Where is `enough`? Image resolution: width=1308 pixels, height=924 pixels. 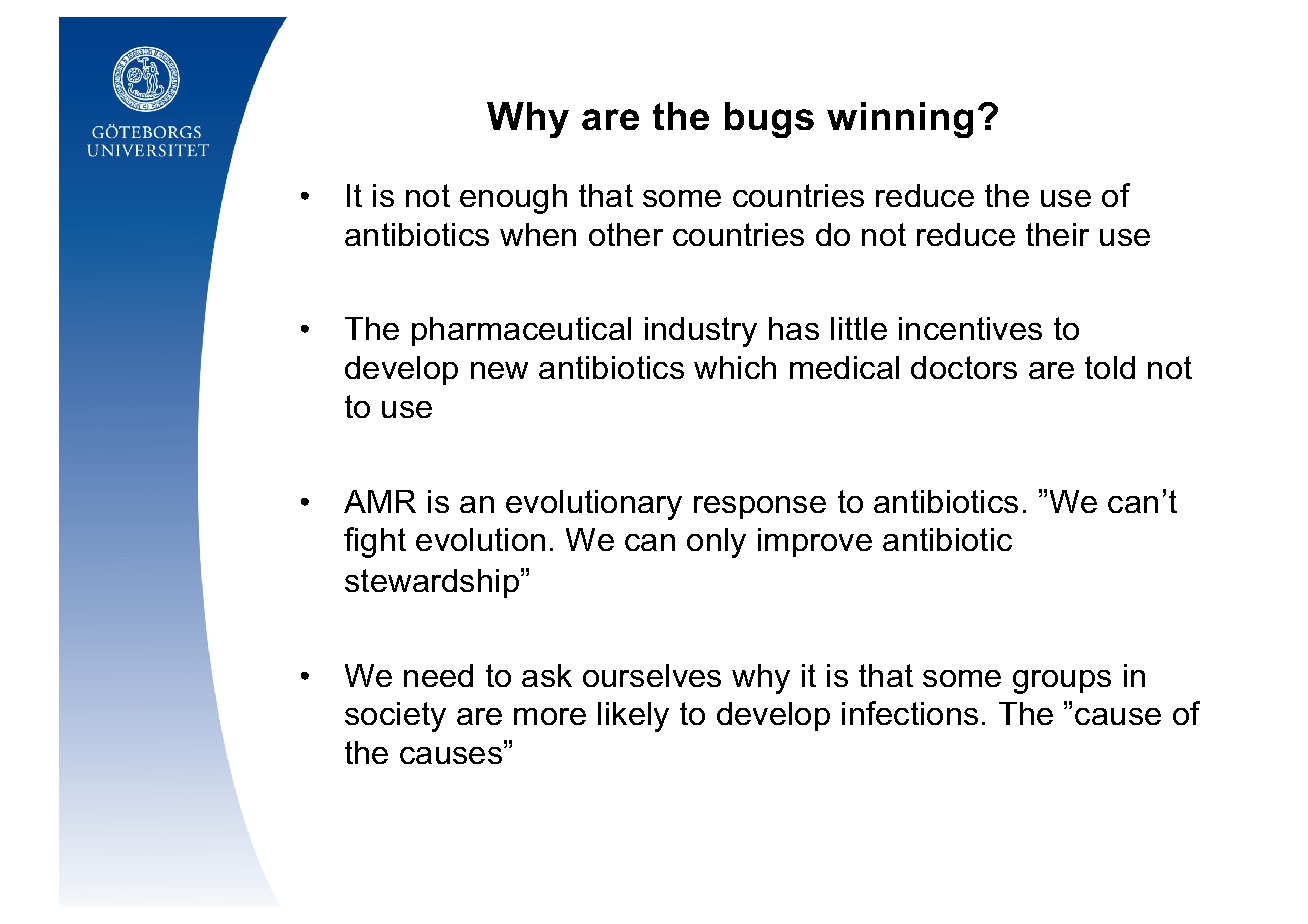 enough is located at coordinates (513, 199).
